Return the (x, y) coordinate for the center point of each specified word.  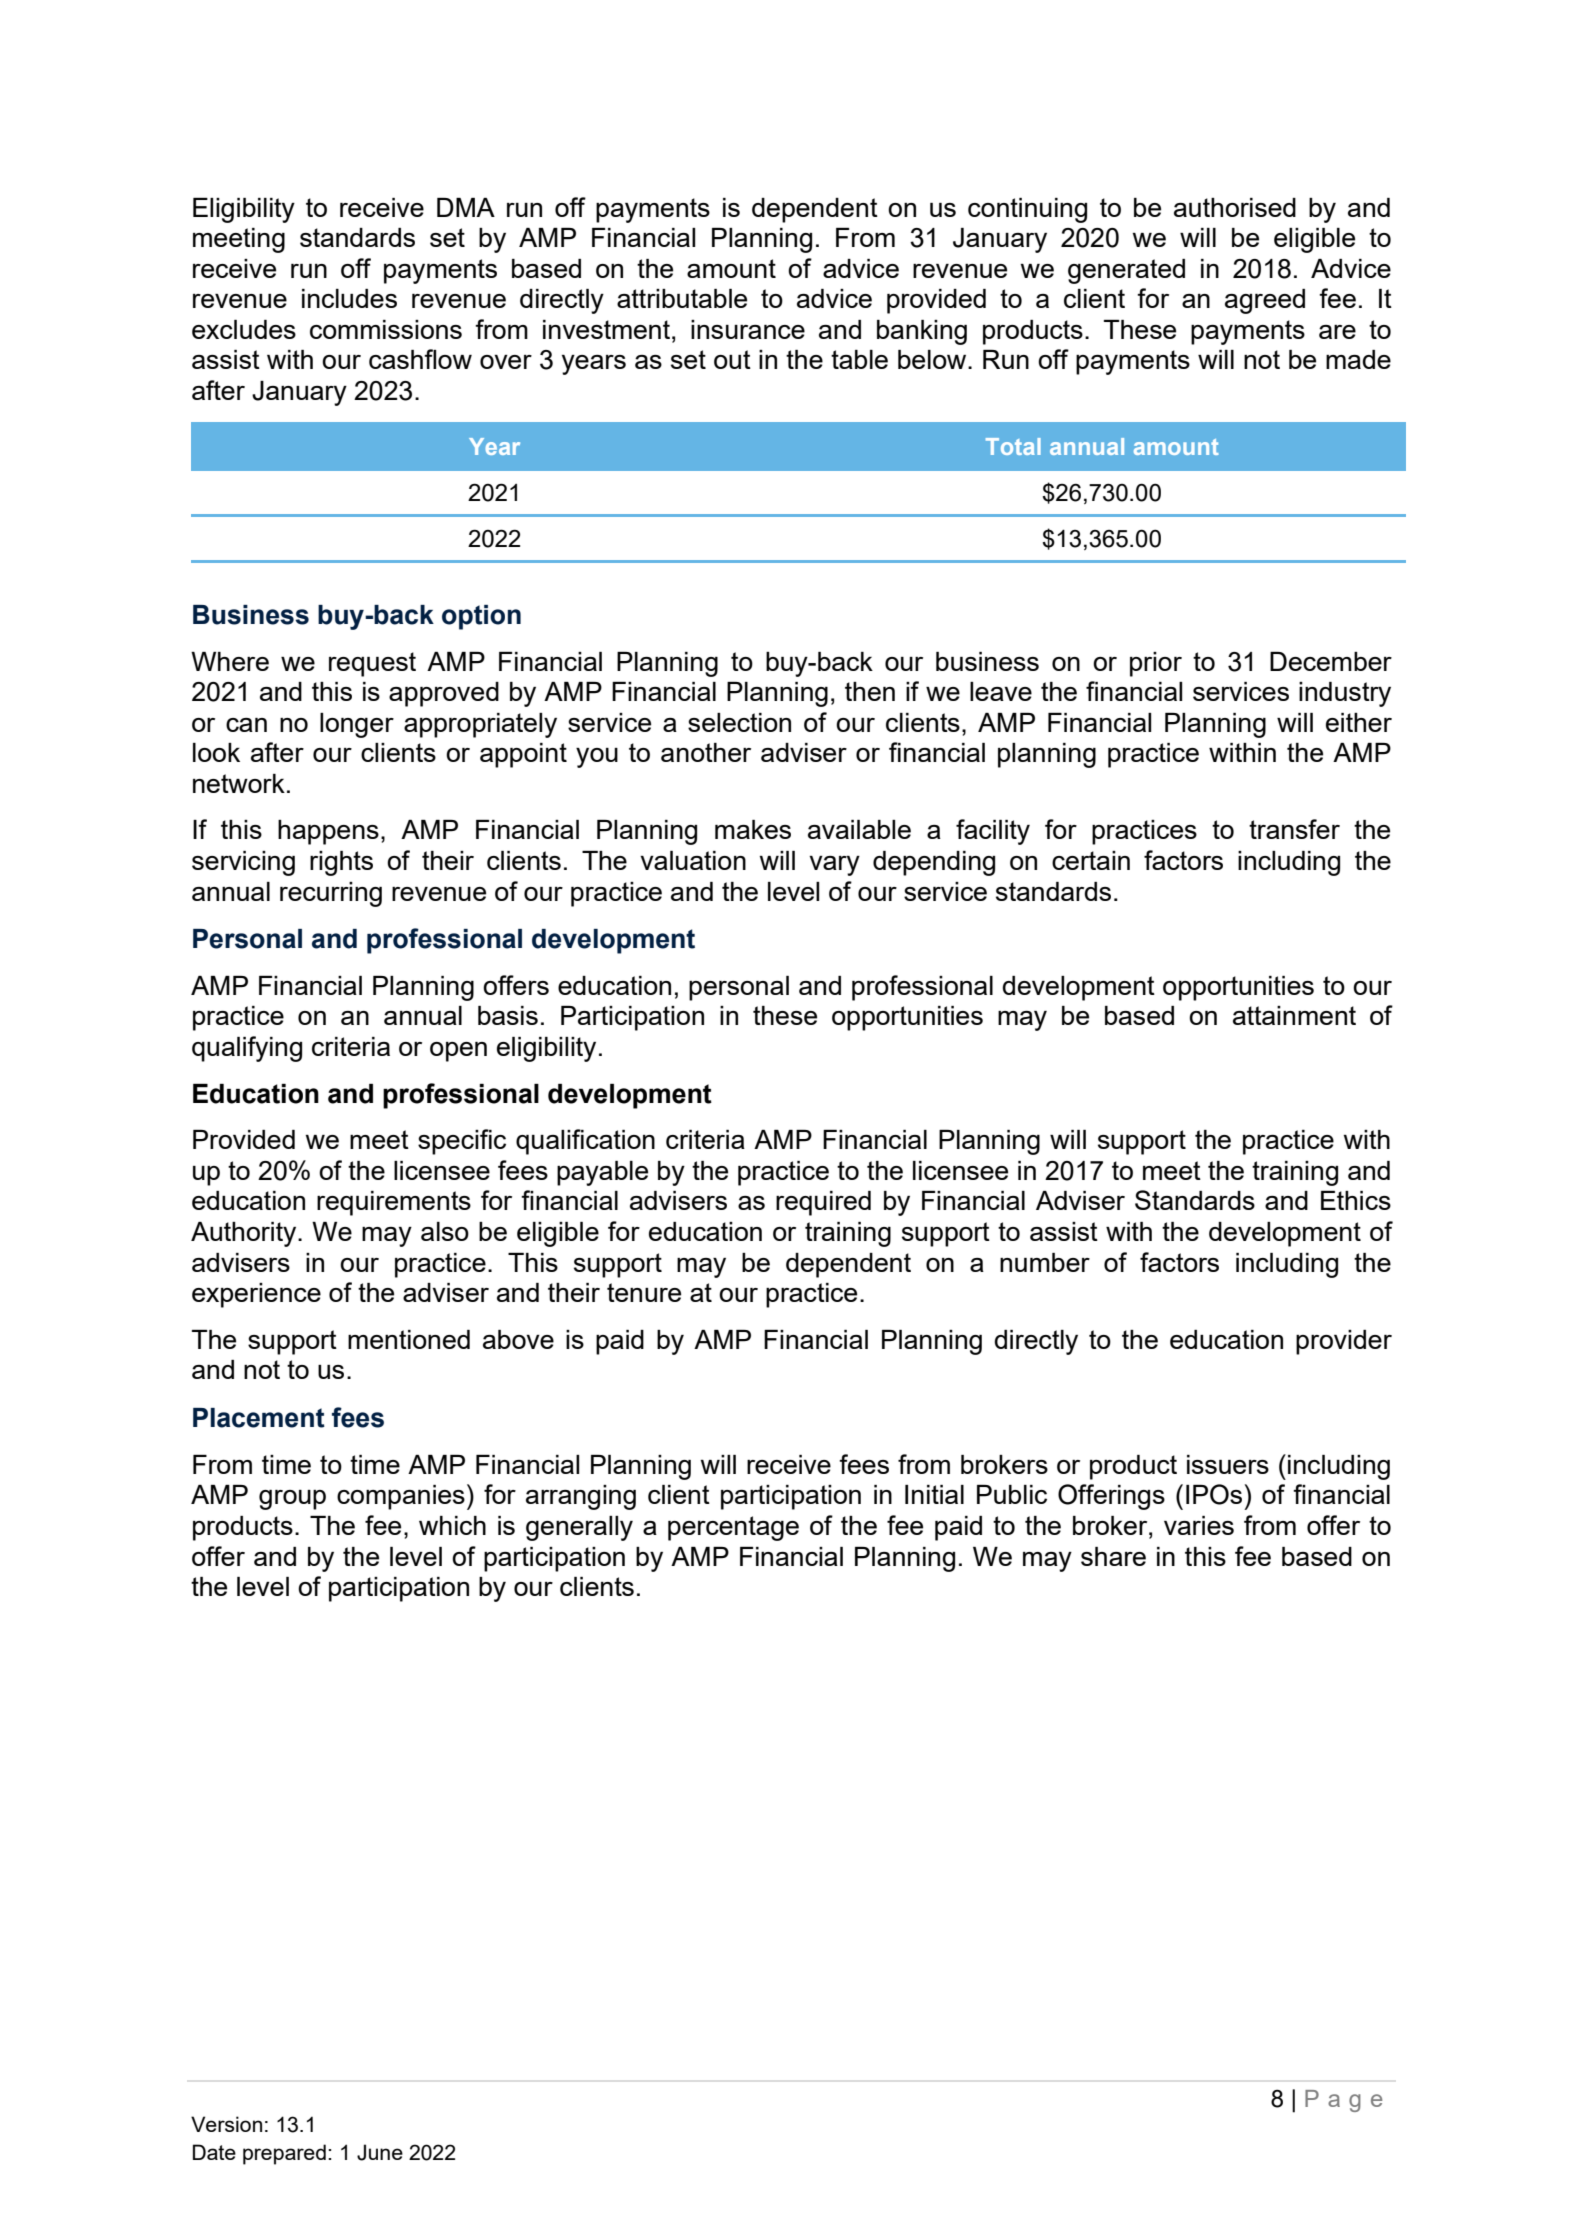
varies (1199, 1525)
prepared (284, 2154)
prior (1156, 664)
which (452, 1525)
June (380, 2152)
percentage (733, 1528)
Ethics (1356, 1200)
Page (1343, 2101)
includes (349, 298)
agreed (1265, 301)
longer (357, 725)
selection (739, 722)
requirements (394, 1203)
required (823, 1203)
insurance (748, 329)
